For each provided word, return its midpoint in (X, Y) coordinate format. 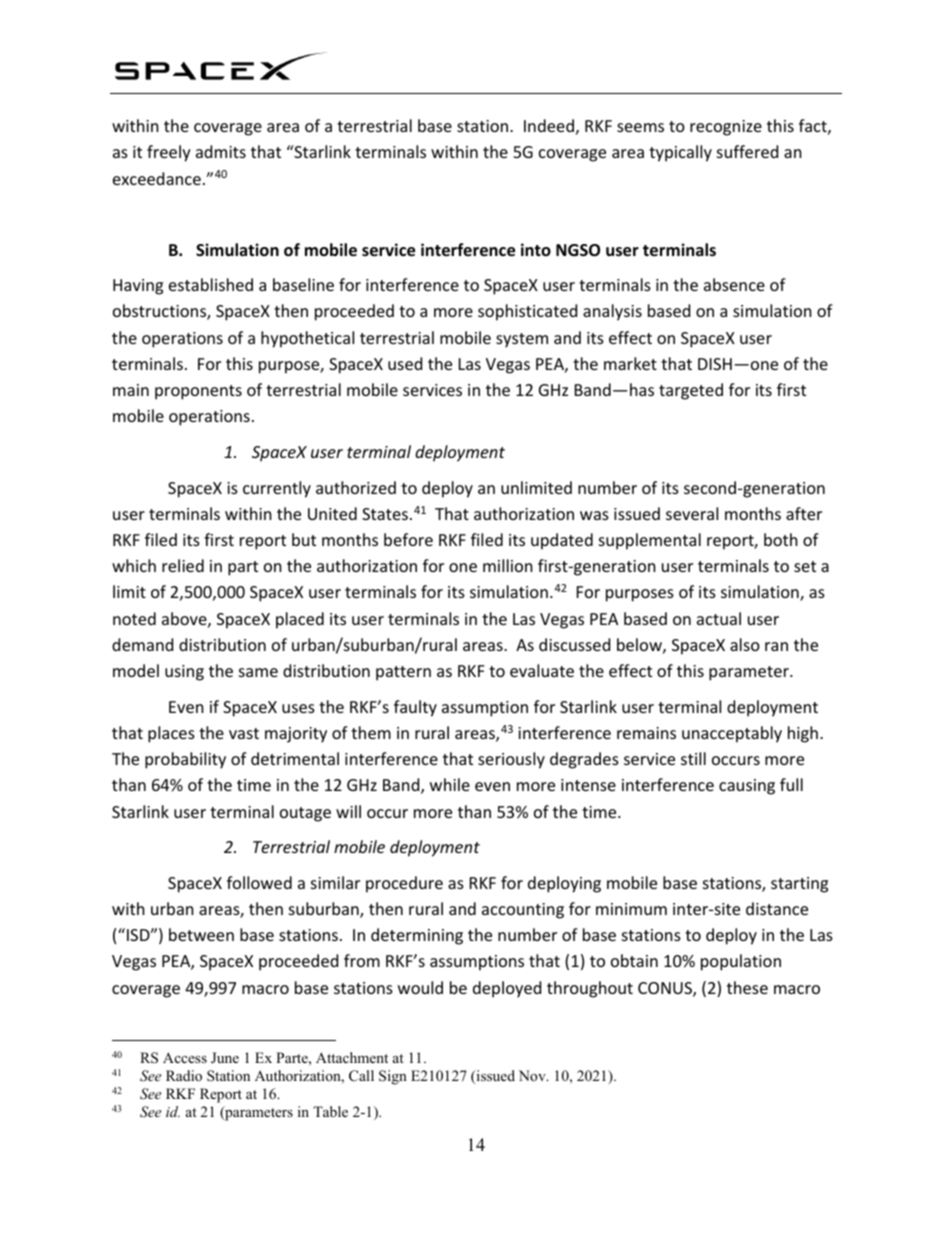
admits (221, 151)
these (747, 987)
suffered (747, 151)
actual (719, 618)
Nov (533, 1075)
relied (183, 565)
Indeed (549, 125)
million (508, 565)
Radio (184, 1075)
